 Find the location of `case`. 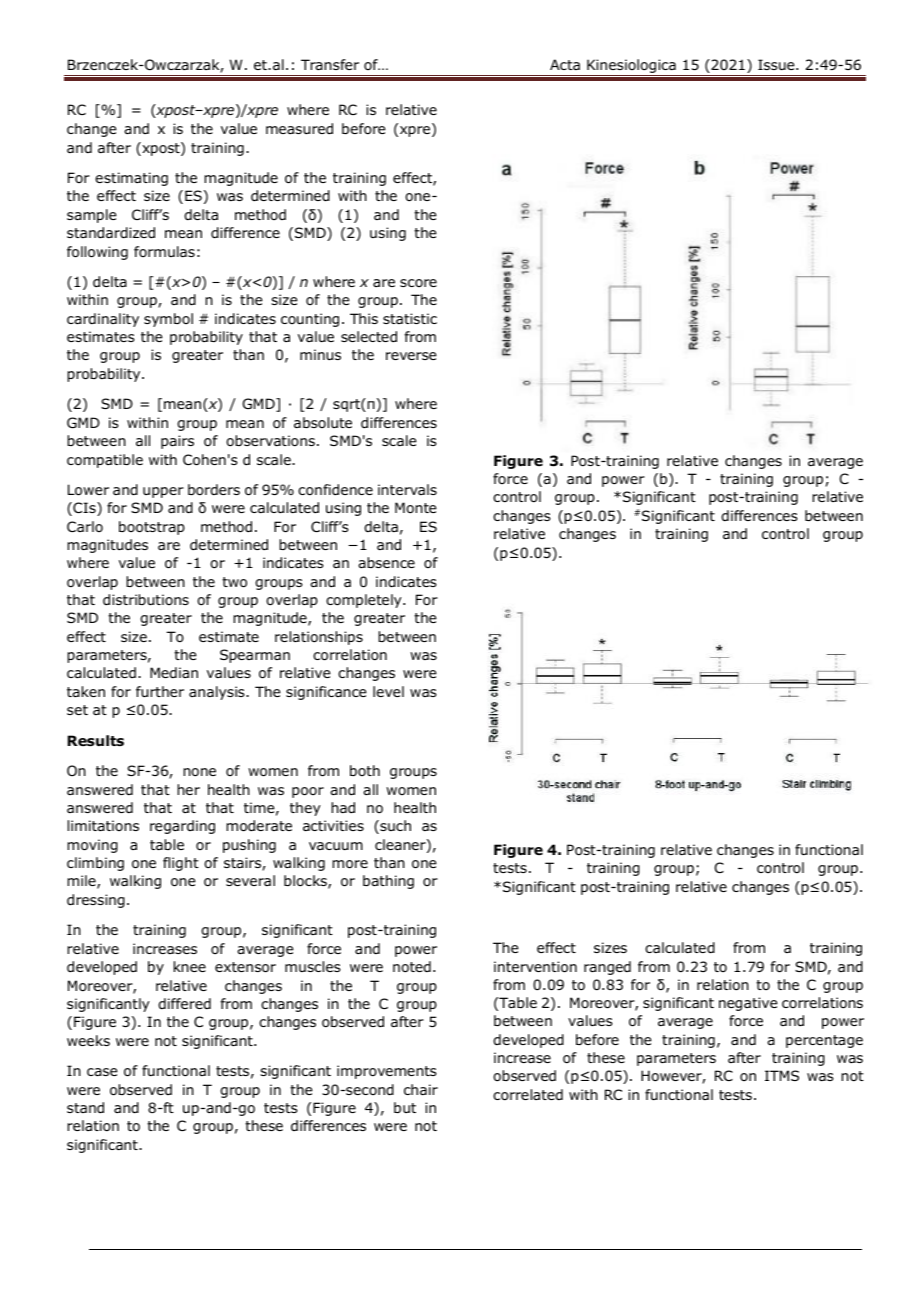

case is located at coordinates (102, 1072).
